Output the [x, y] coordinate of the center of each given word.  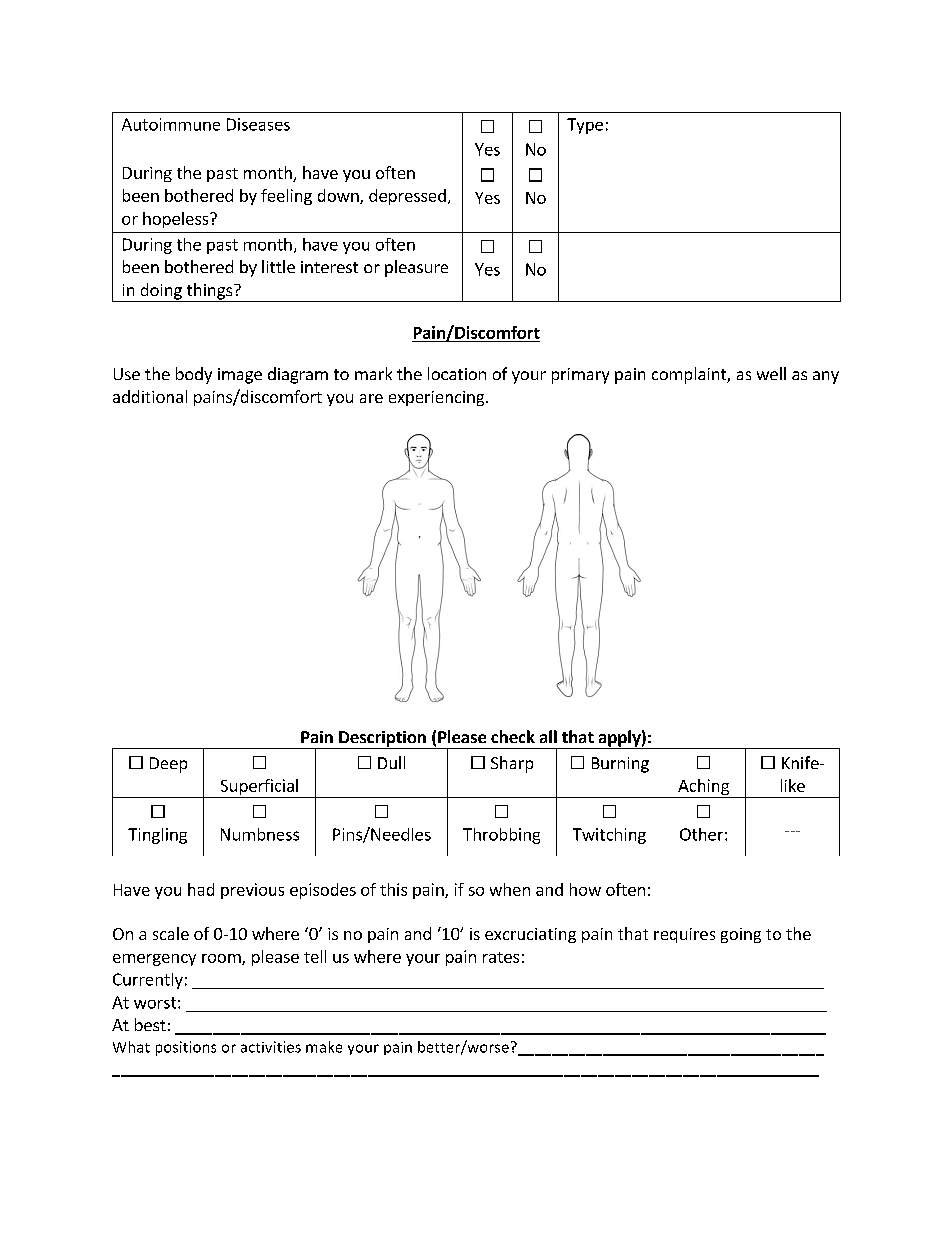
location [457, 373]
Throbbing [501, 836]
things [209, 292]
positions [186, 1048]
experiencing [438, 398]
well [771, 373]
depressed [407, 197]
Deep [168, 765]
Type [585, 126]
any [826, 377]
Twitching [609, 836]
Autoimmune [171, 124]
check [513, 736]
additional [150, 396]
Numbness [260, 834]
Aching [703, 787]
